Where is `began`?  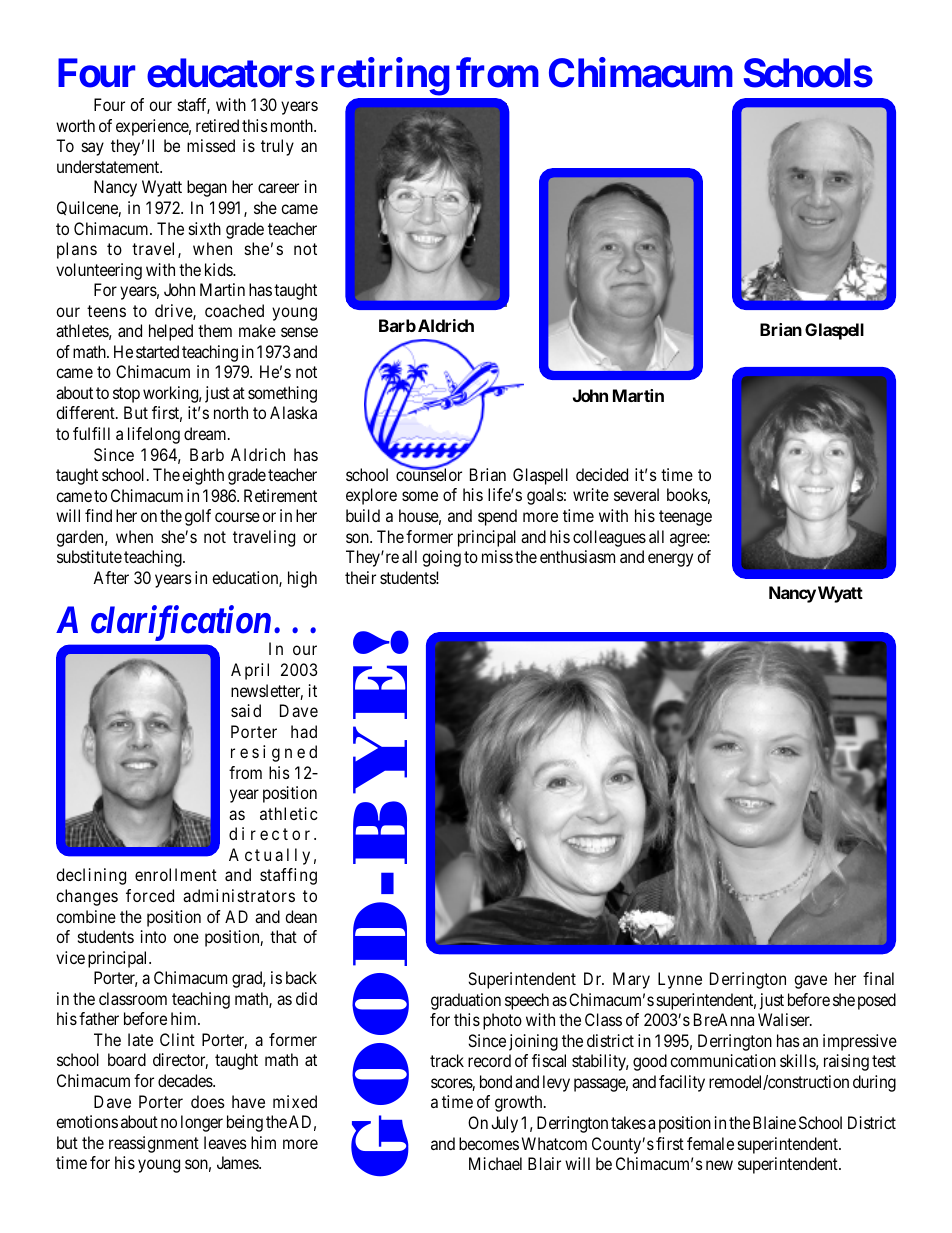 began is located at coordinates (207, 188).
